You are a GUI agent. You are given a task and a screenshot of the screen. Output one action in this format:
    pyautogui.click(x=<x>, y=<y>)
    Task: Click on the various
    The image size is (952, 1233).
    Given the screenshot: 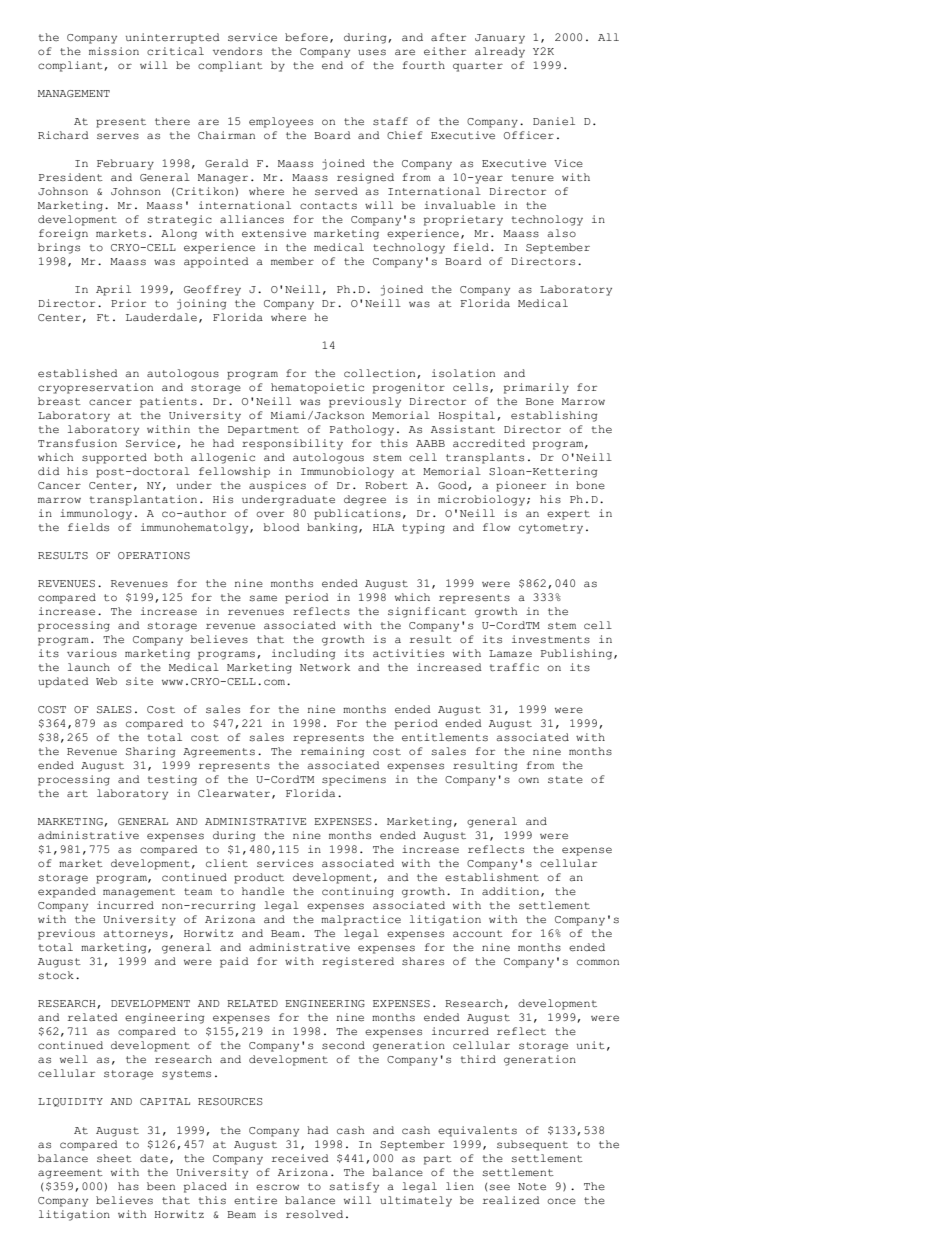 What is the action you would take?
    pyautogui.click(x=92, y=653)
